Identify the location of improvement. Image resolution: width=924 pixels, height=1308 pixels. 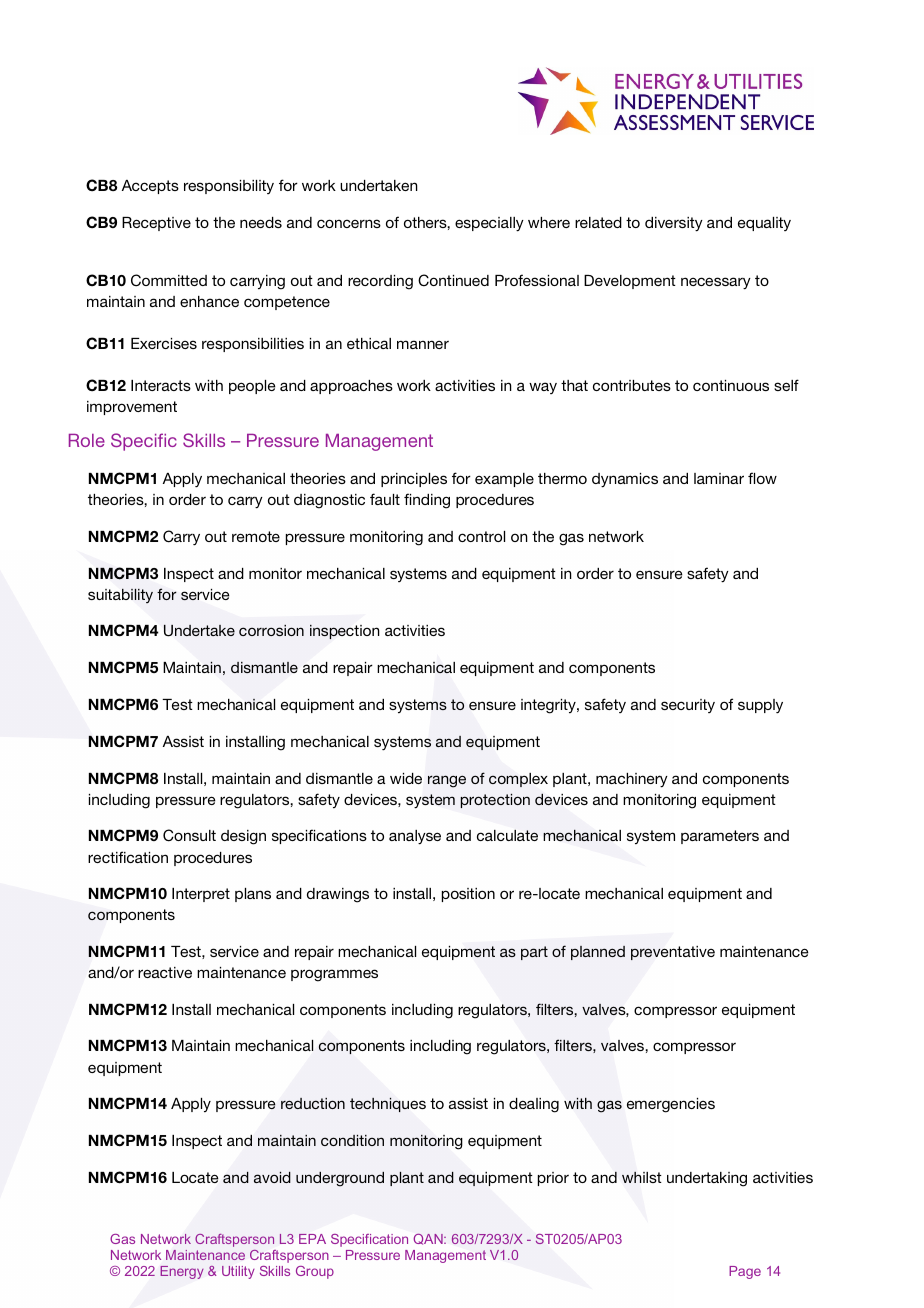
(132, 408).
